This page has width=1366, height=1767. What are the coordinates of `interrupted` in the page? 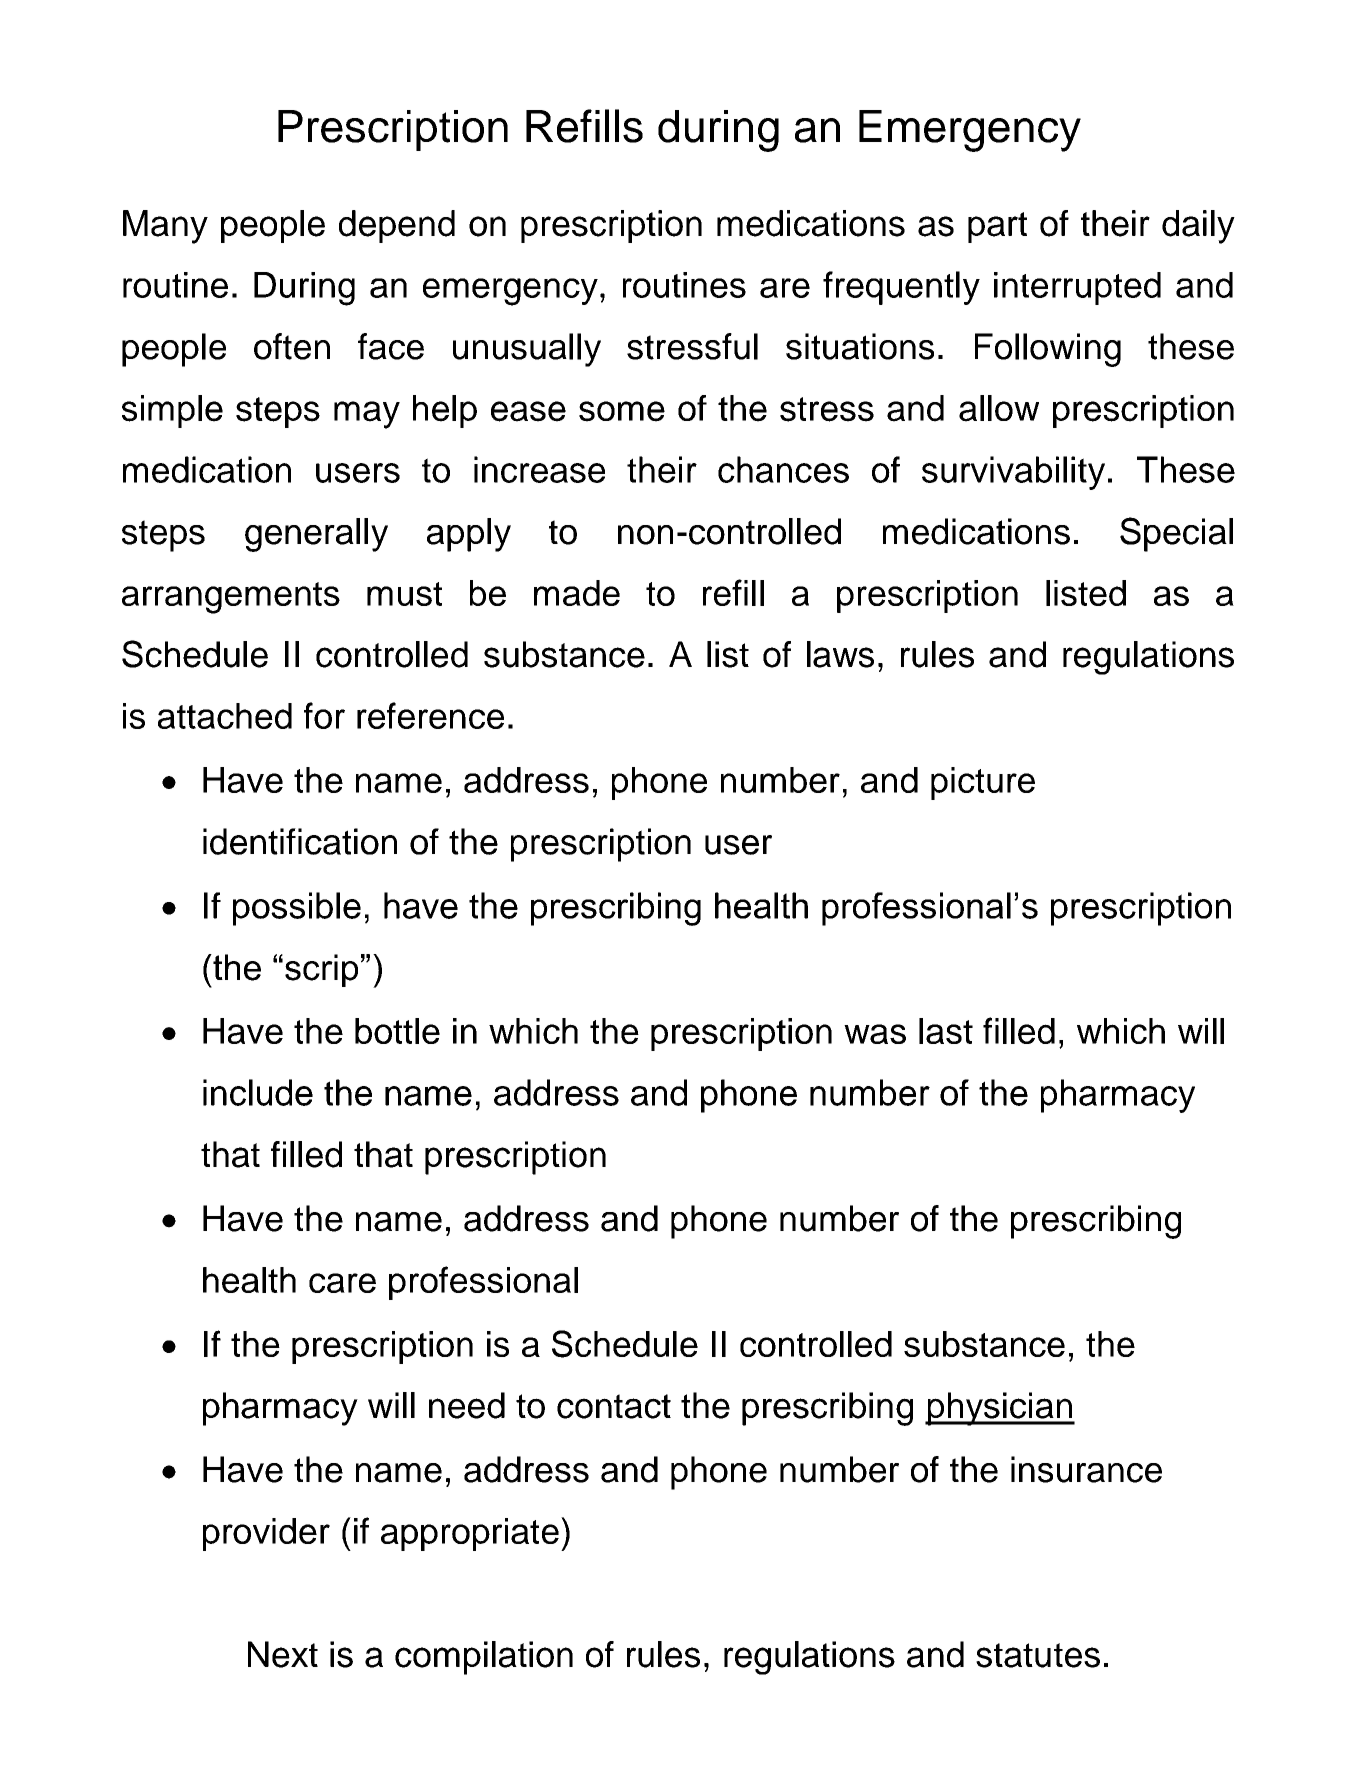 It's located at (1077, 288).
